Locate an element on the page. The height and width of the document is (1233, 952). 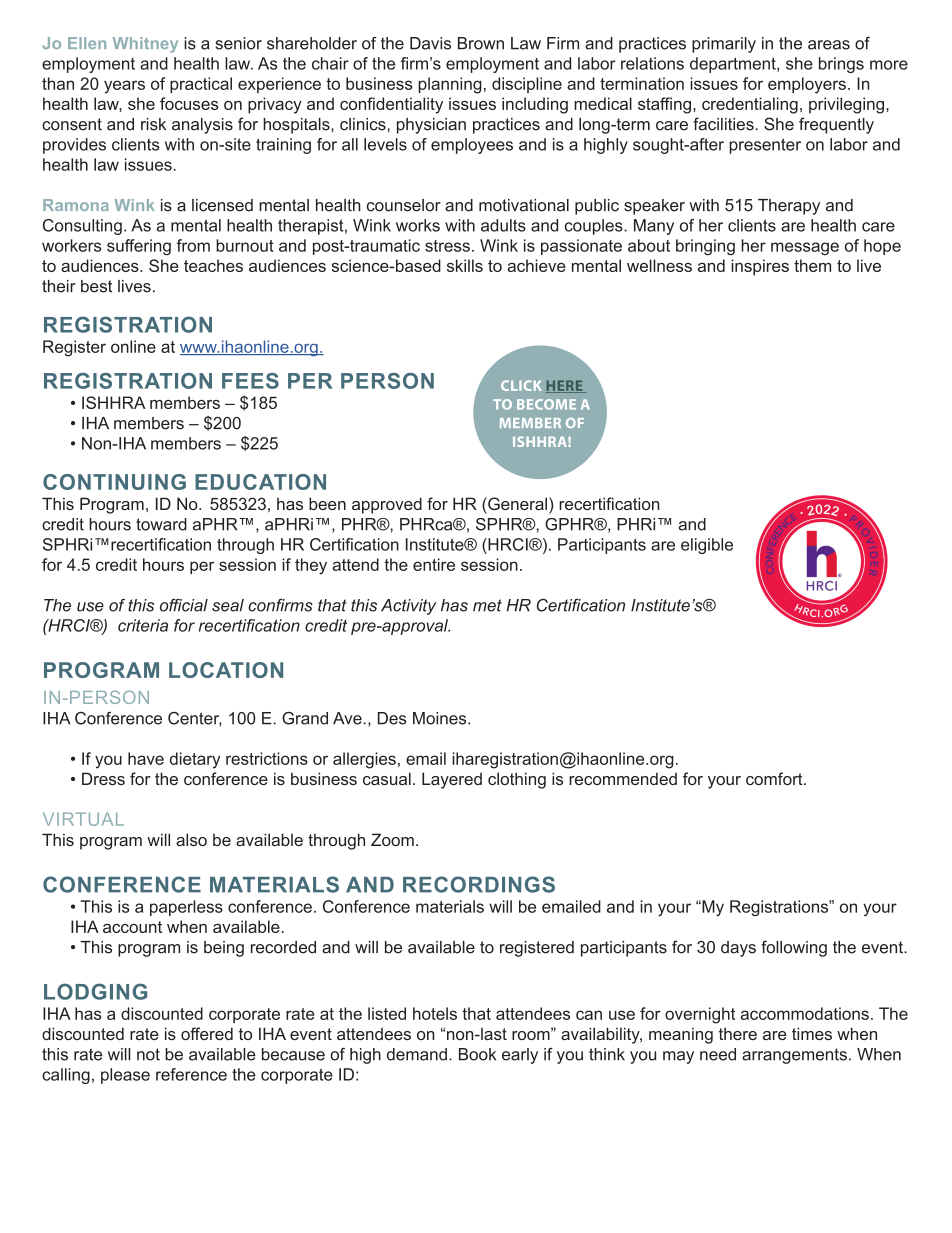
employers is located at coordinates (807, 85).
